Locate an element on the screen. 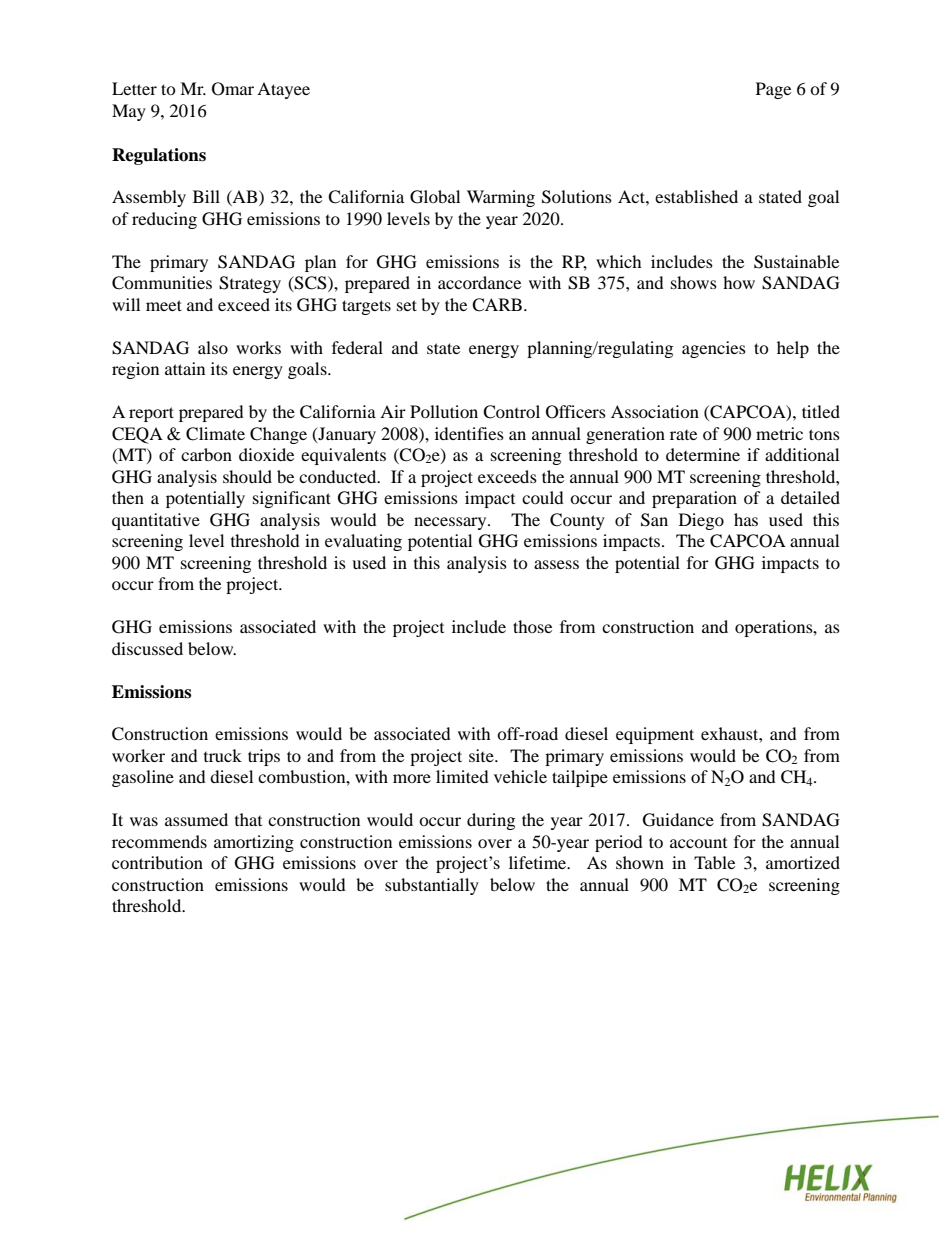  preparation is located at coordinates (694, 499).
